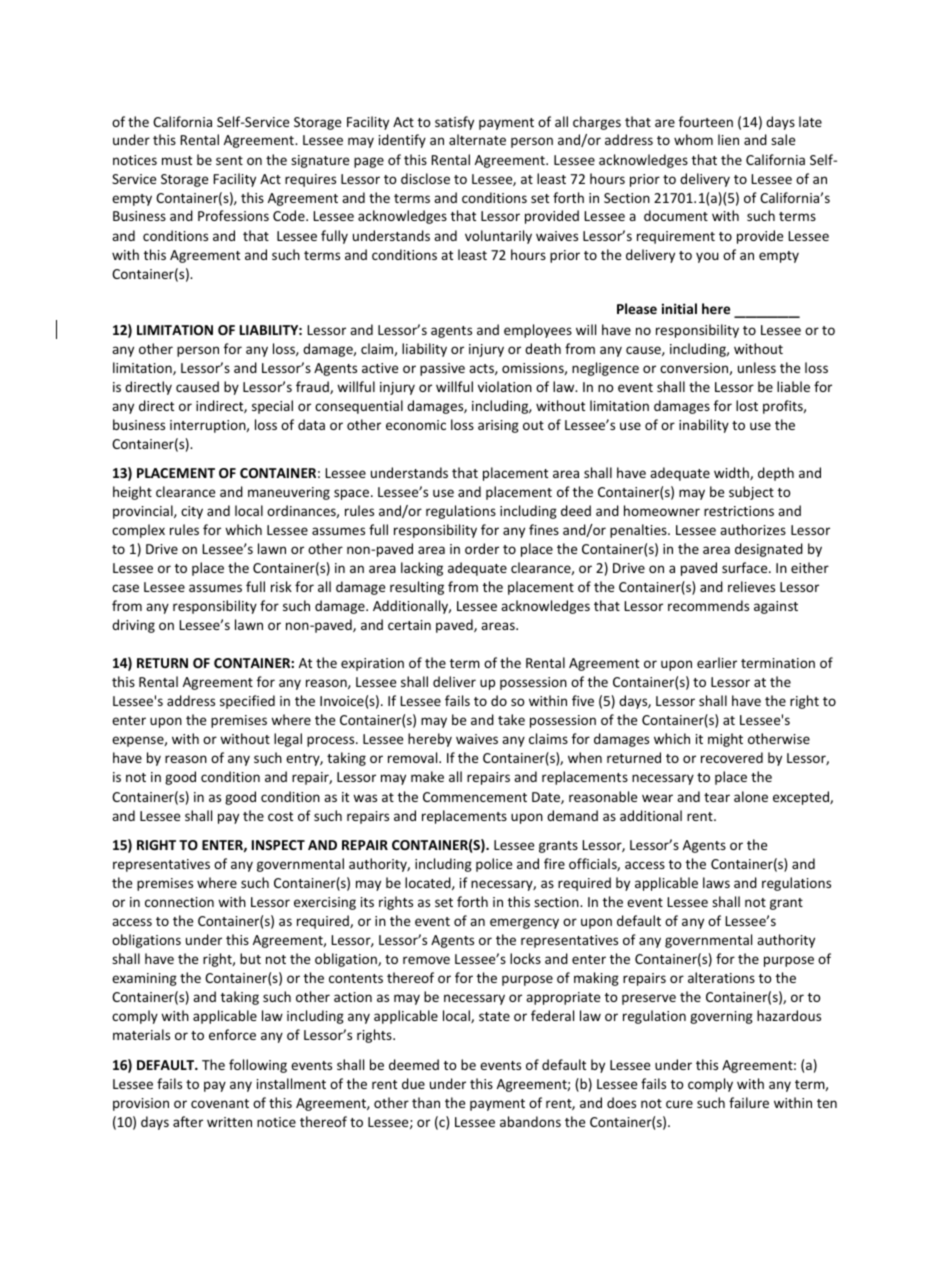 This document has width=952, height=1272. I want to click on driving, so click(133, 626).
